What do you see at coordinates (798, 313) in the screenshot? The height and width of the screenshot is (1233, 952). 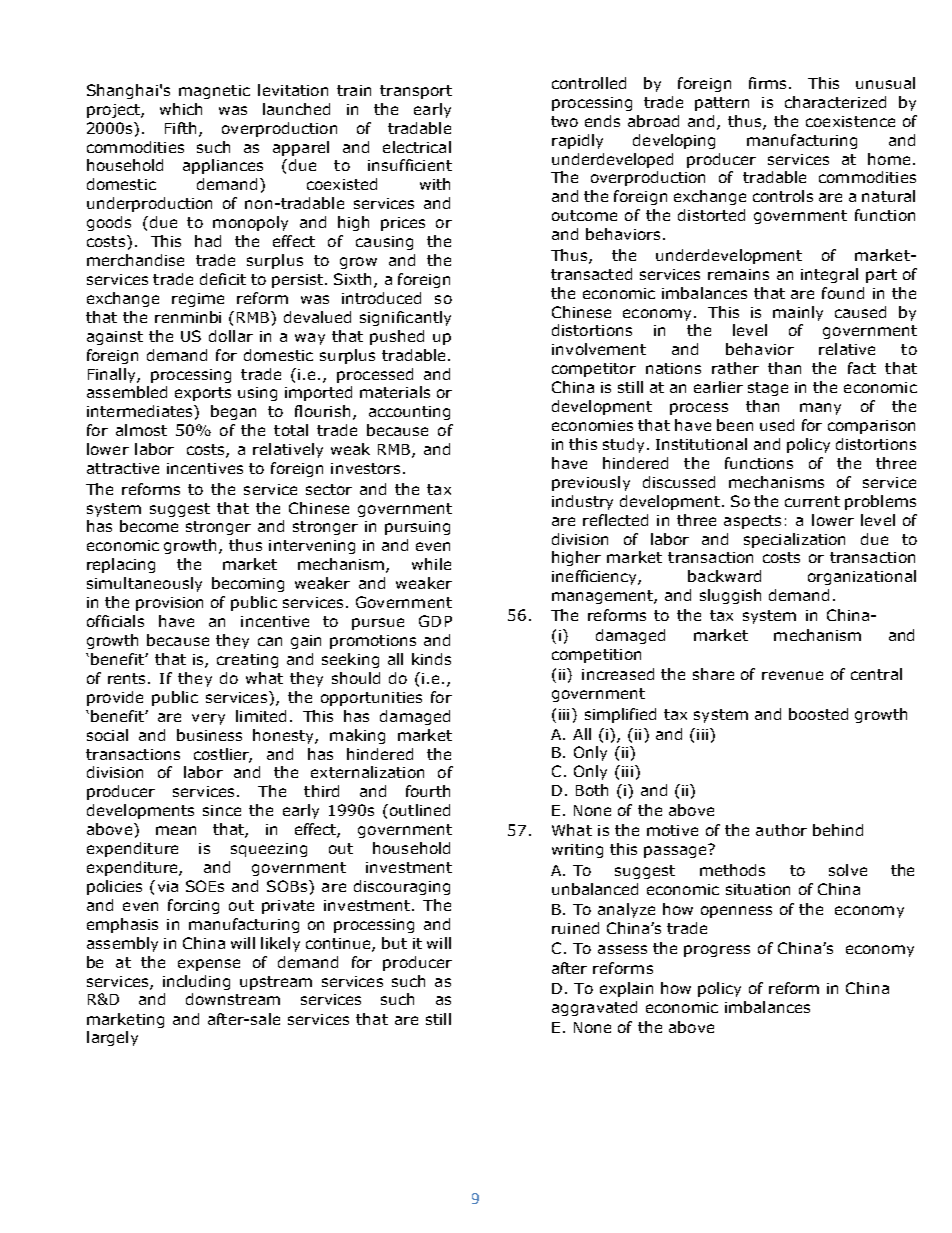 I see `mainly` at bounding box center [798, 313].
